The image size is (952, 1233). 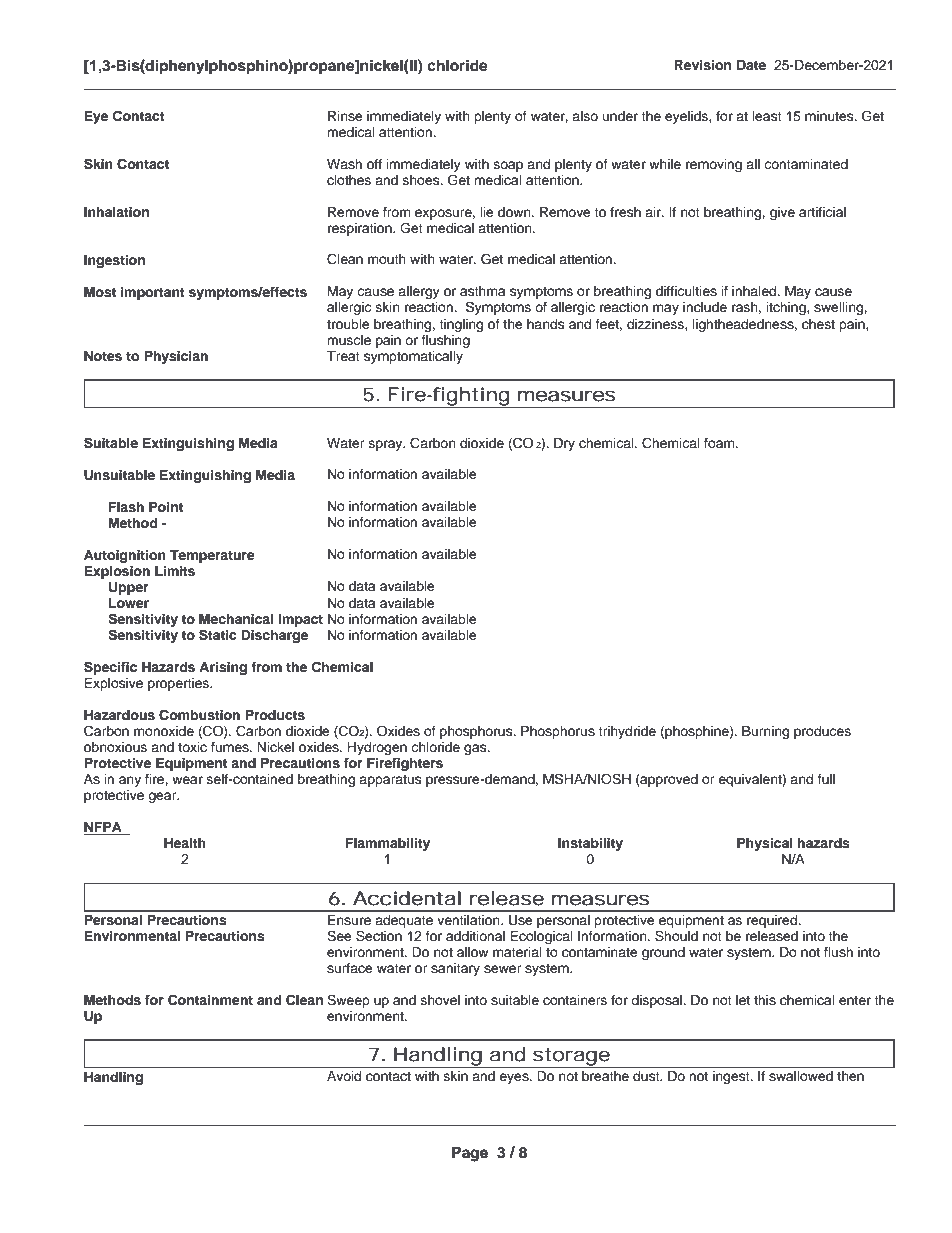 I want to click on least, so click(x=767, y=116).
